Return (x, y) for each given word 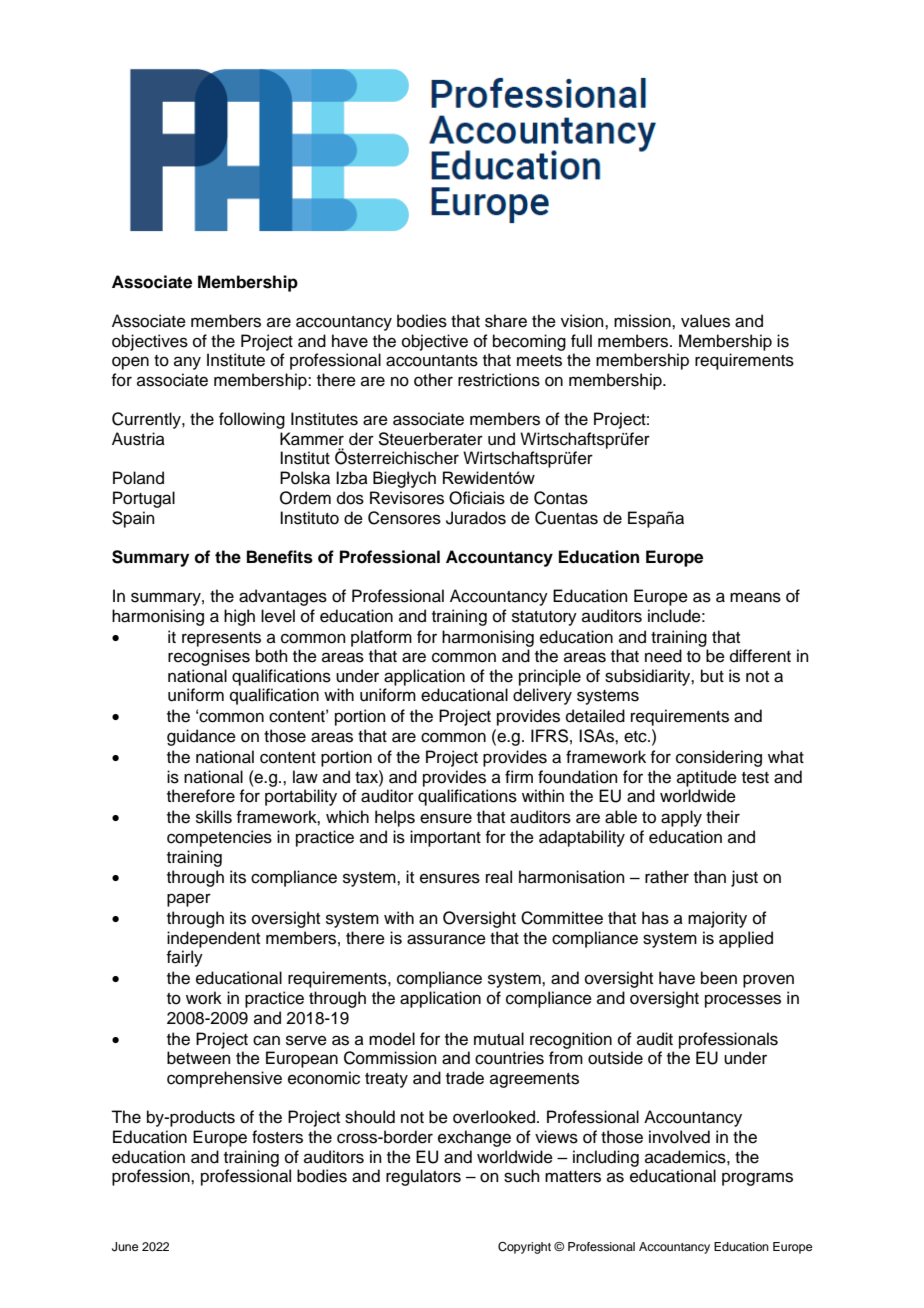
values (705, 321)
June (125, 1247)
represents (221, 639)
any (187, 363)
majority (717, 919)
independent (213, 939)
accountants (432, 361)
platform (381, 638)
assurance (446, 939)
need (663, 656)
